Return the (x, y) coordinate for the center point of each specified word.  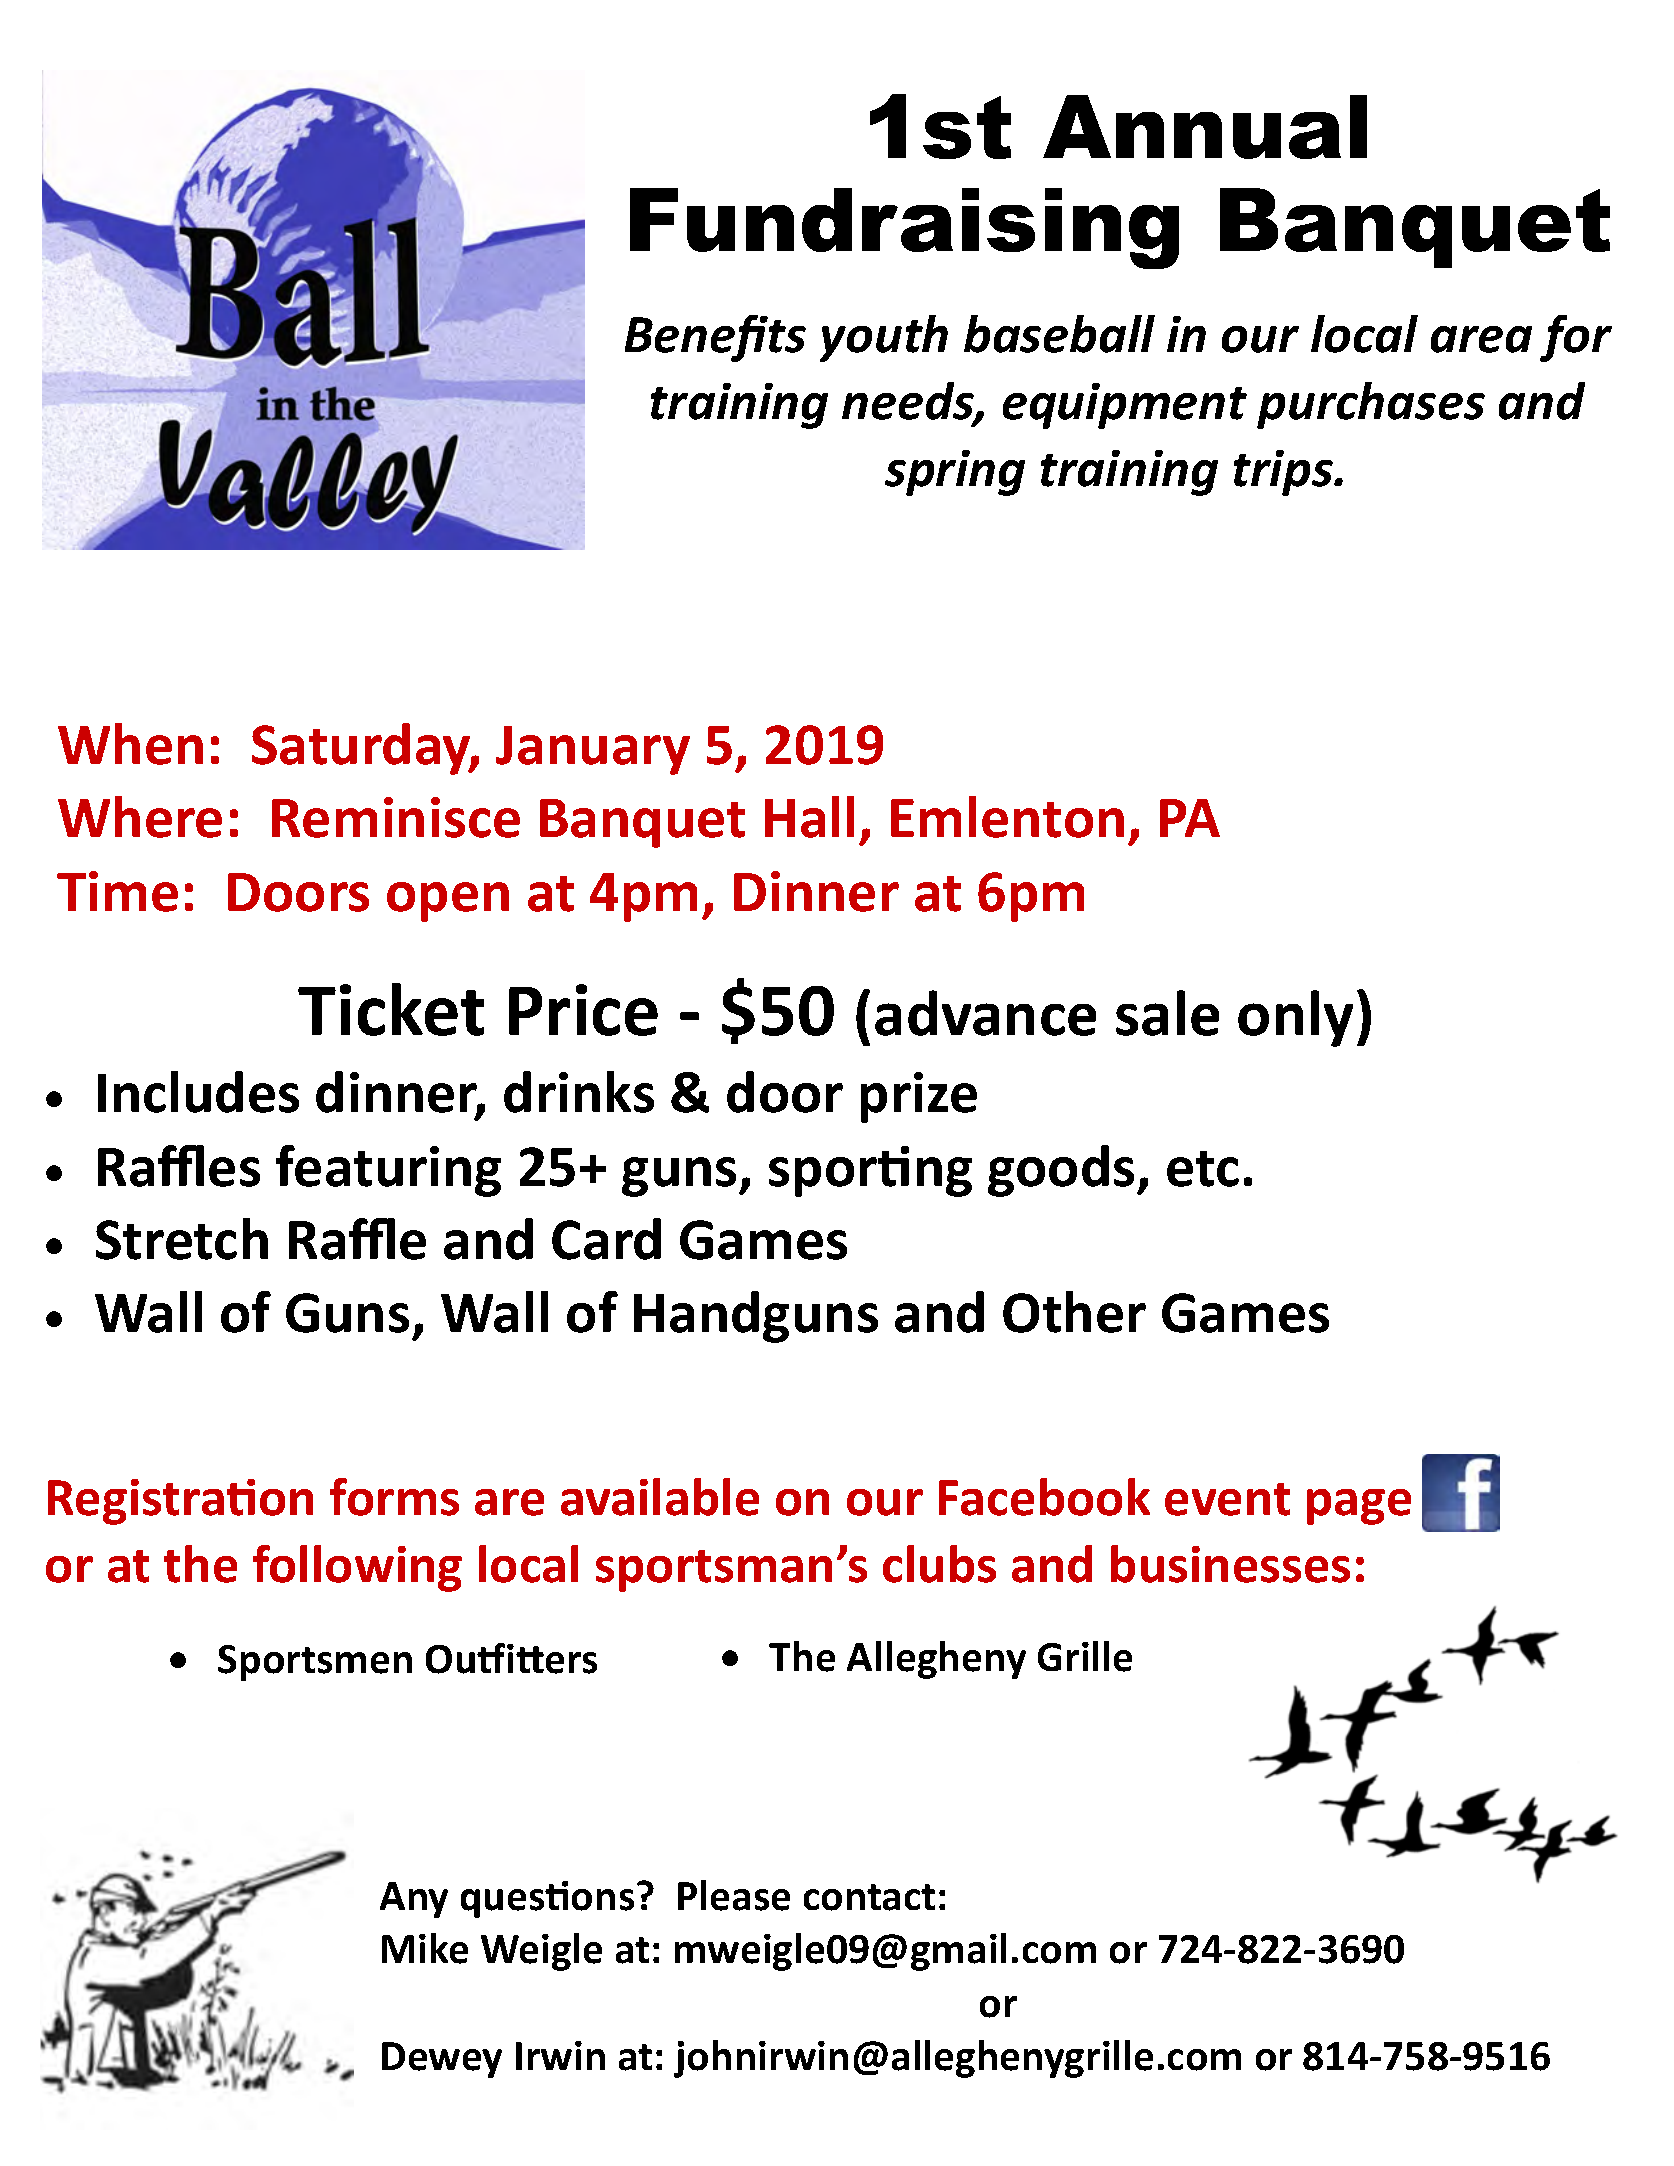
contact (869, 1897)
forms (394, 1497)
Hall (809, 817)
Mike (425, 1948)
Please (734, 1895)
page (1359, 1507)
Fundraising (904, 228)
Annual (1205, 127)
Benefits (715, 338)
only (1295, 1018)
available (660, 1497)
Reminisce (396, 817)
